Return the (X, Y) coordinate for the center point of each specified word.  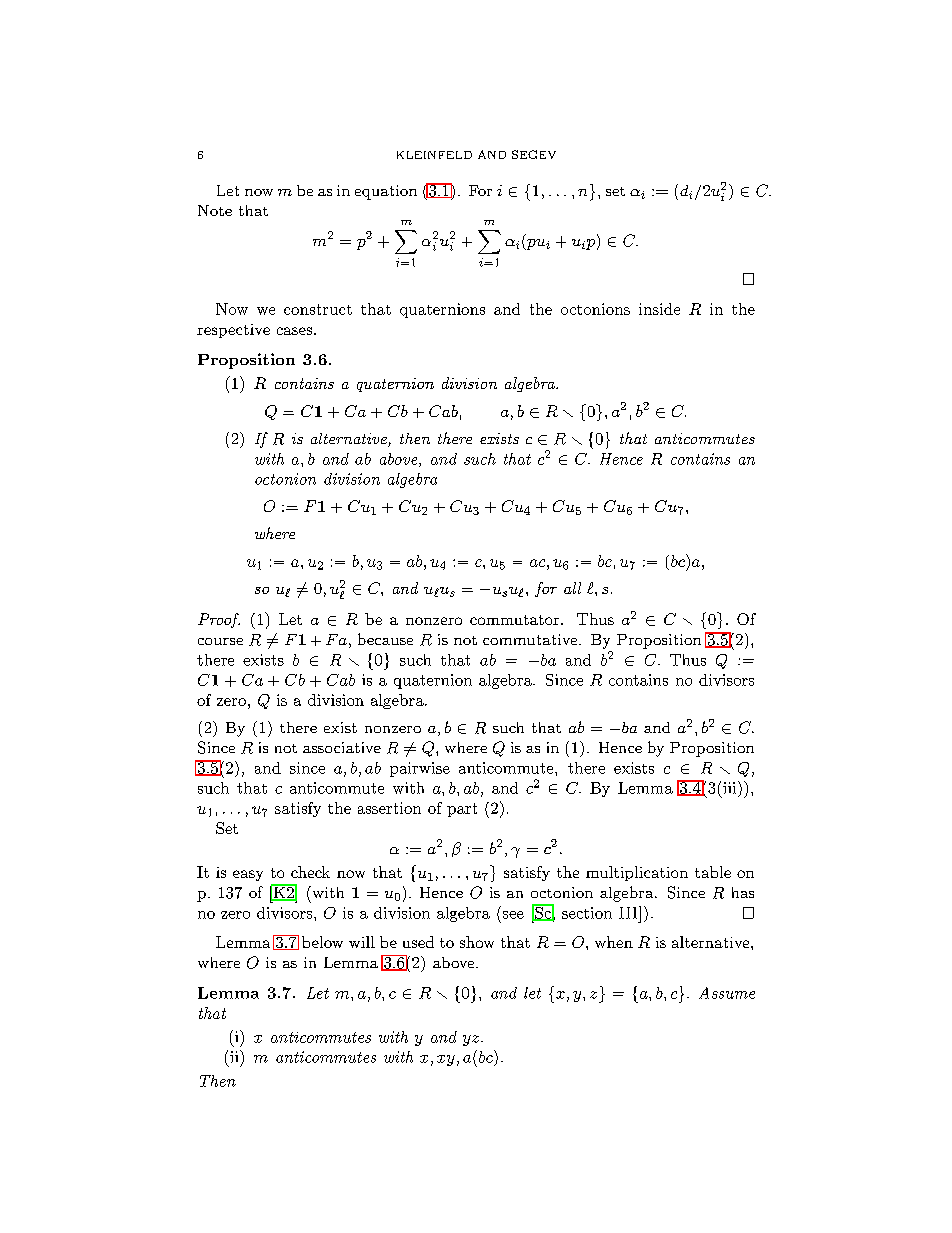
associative (342, 747)
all (572, 588)
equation (386, 192)
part (462, 810)
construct (318, 309)
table (713, 872)
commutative (531, 639)
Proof (219, 620)
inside (659, 309)
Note (215, 210)
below (322, 942)
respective (233, 331)
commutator (516, 620)
